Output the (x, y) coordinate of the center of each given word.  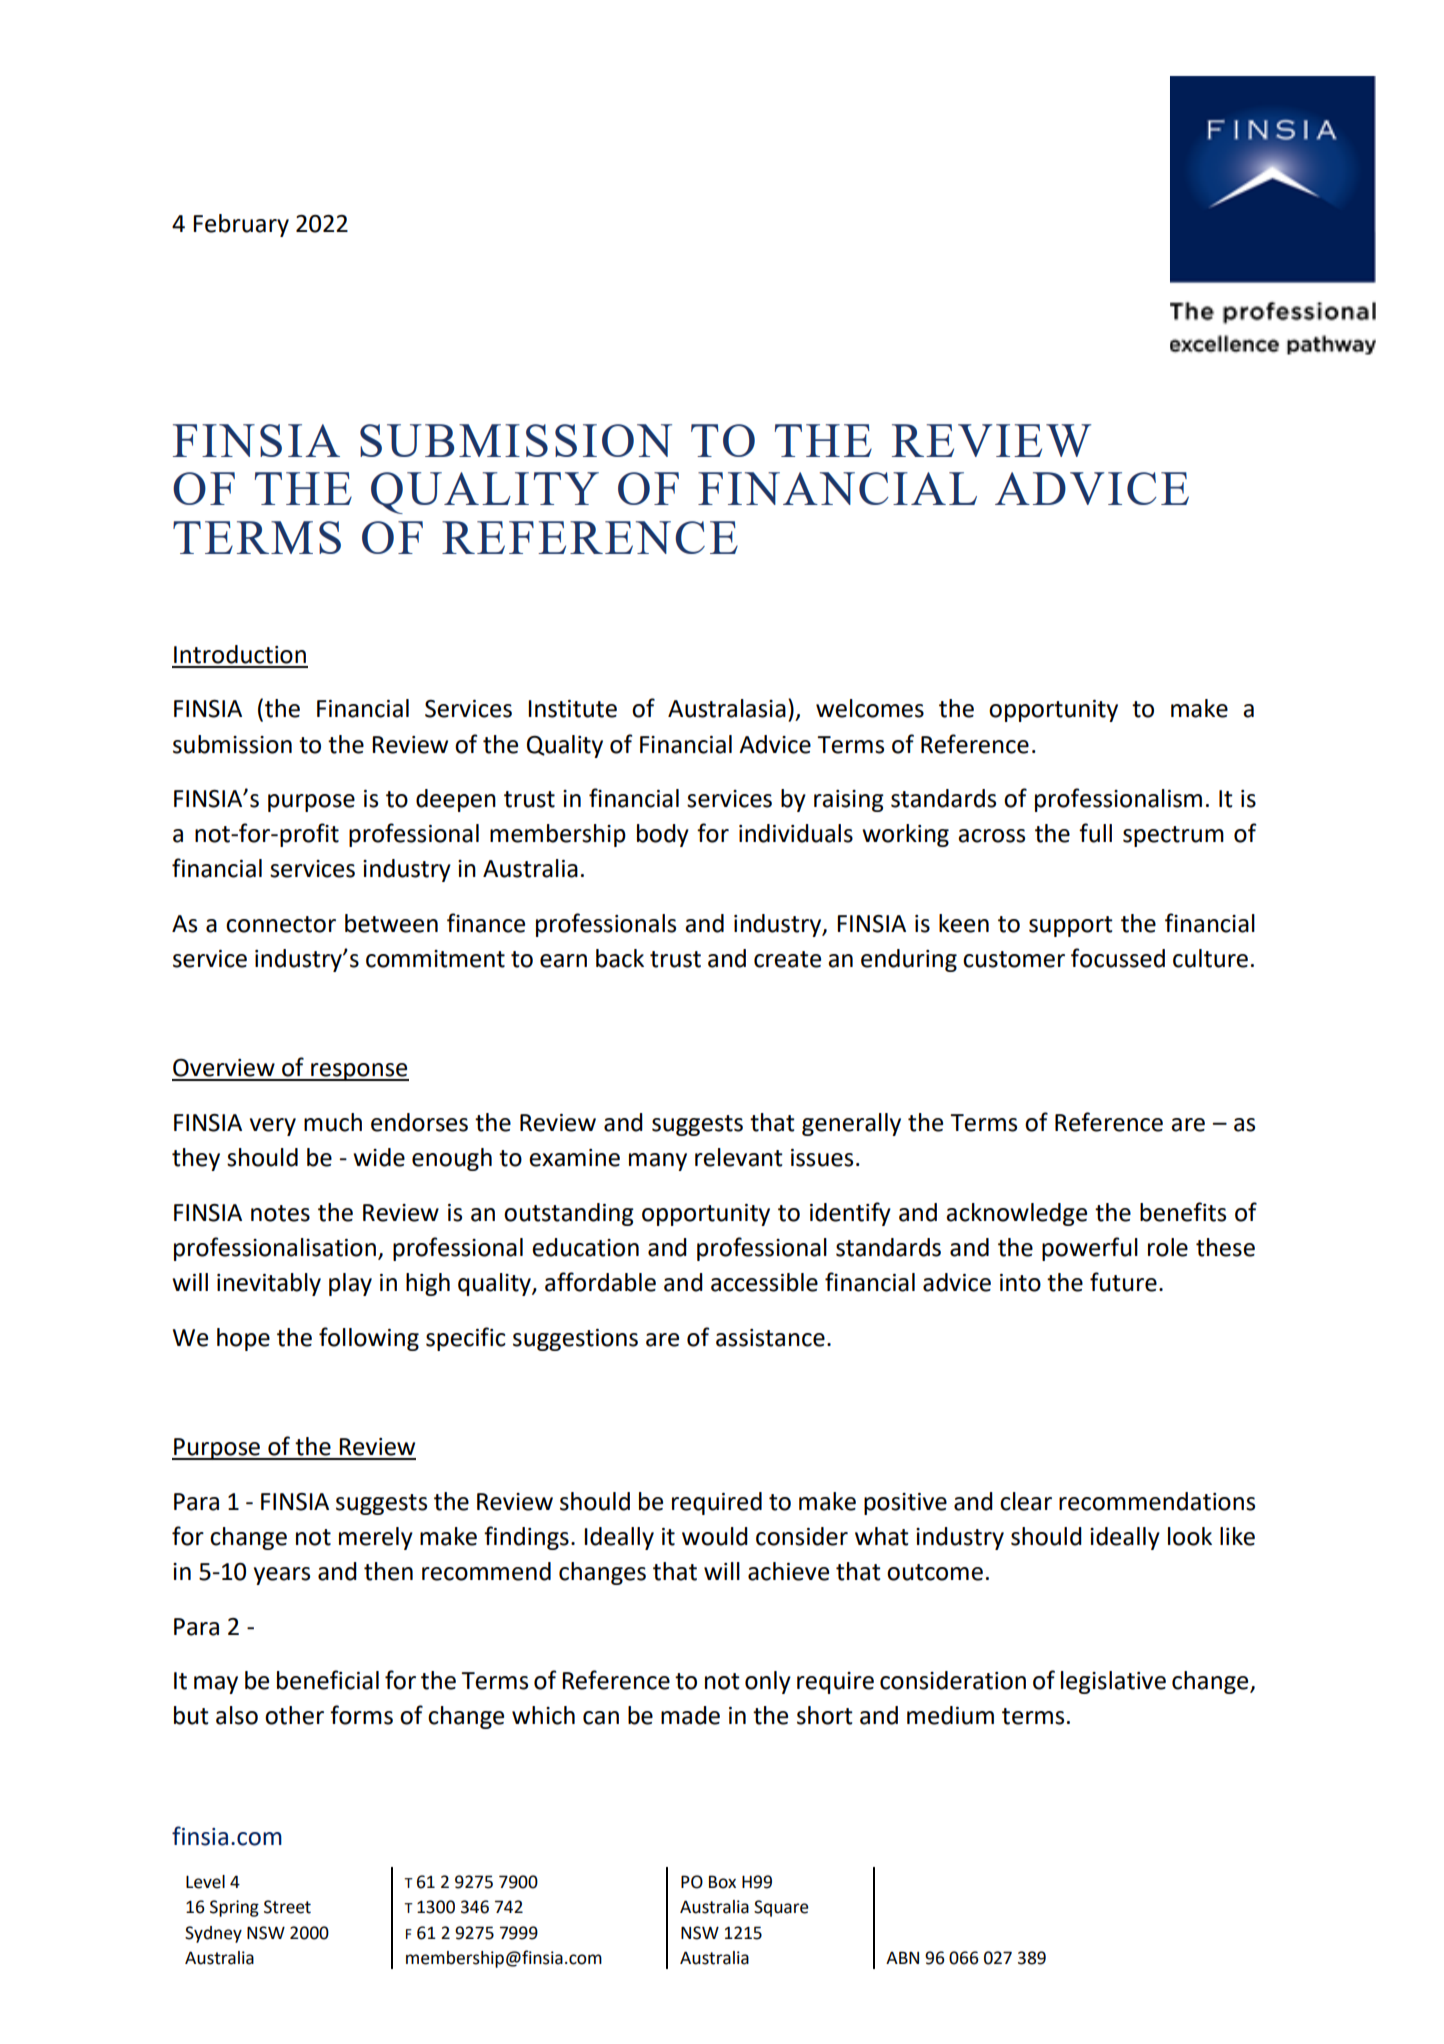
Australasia (727, 708)
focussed (1118, 958)
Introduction (240, 654)
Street (287, 1907)
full (1095, 833)
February (241, 225)
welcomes (870, 708)
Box (722, 1882)
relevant (739, 1157)
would (715, 1536)
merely (376, 1538)
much (333, 1122)
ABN (902, 1957)
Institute (572, 709)
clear (1026, 1501)
